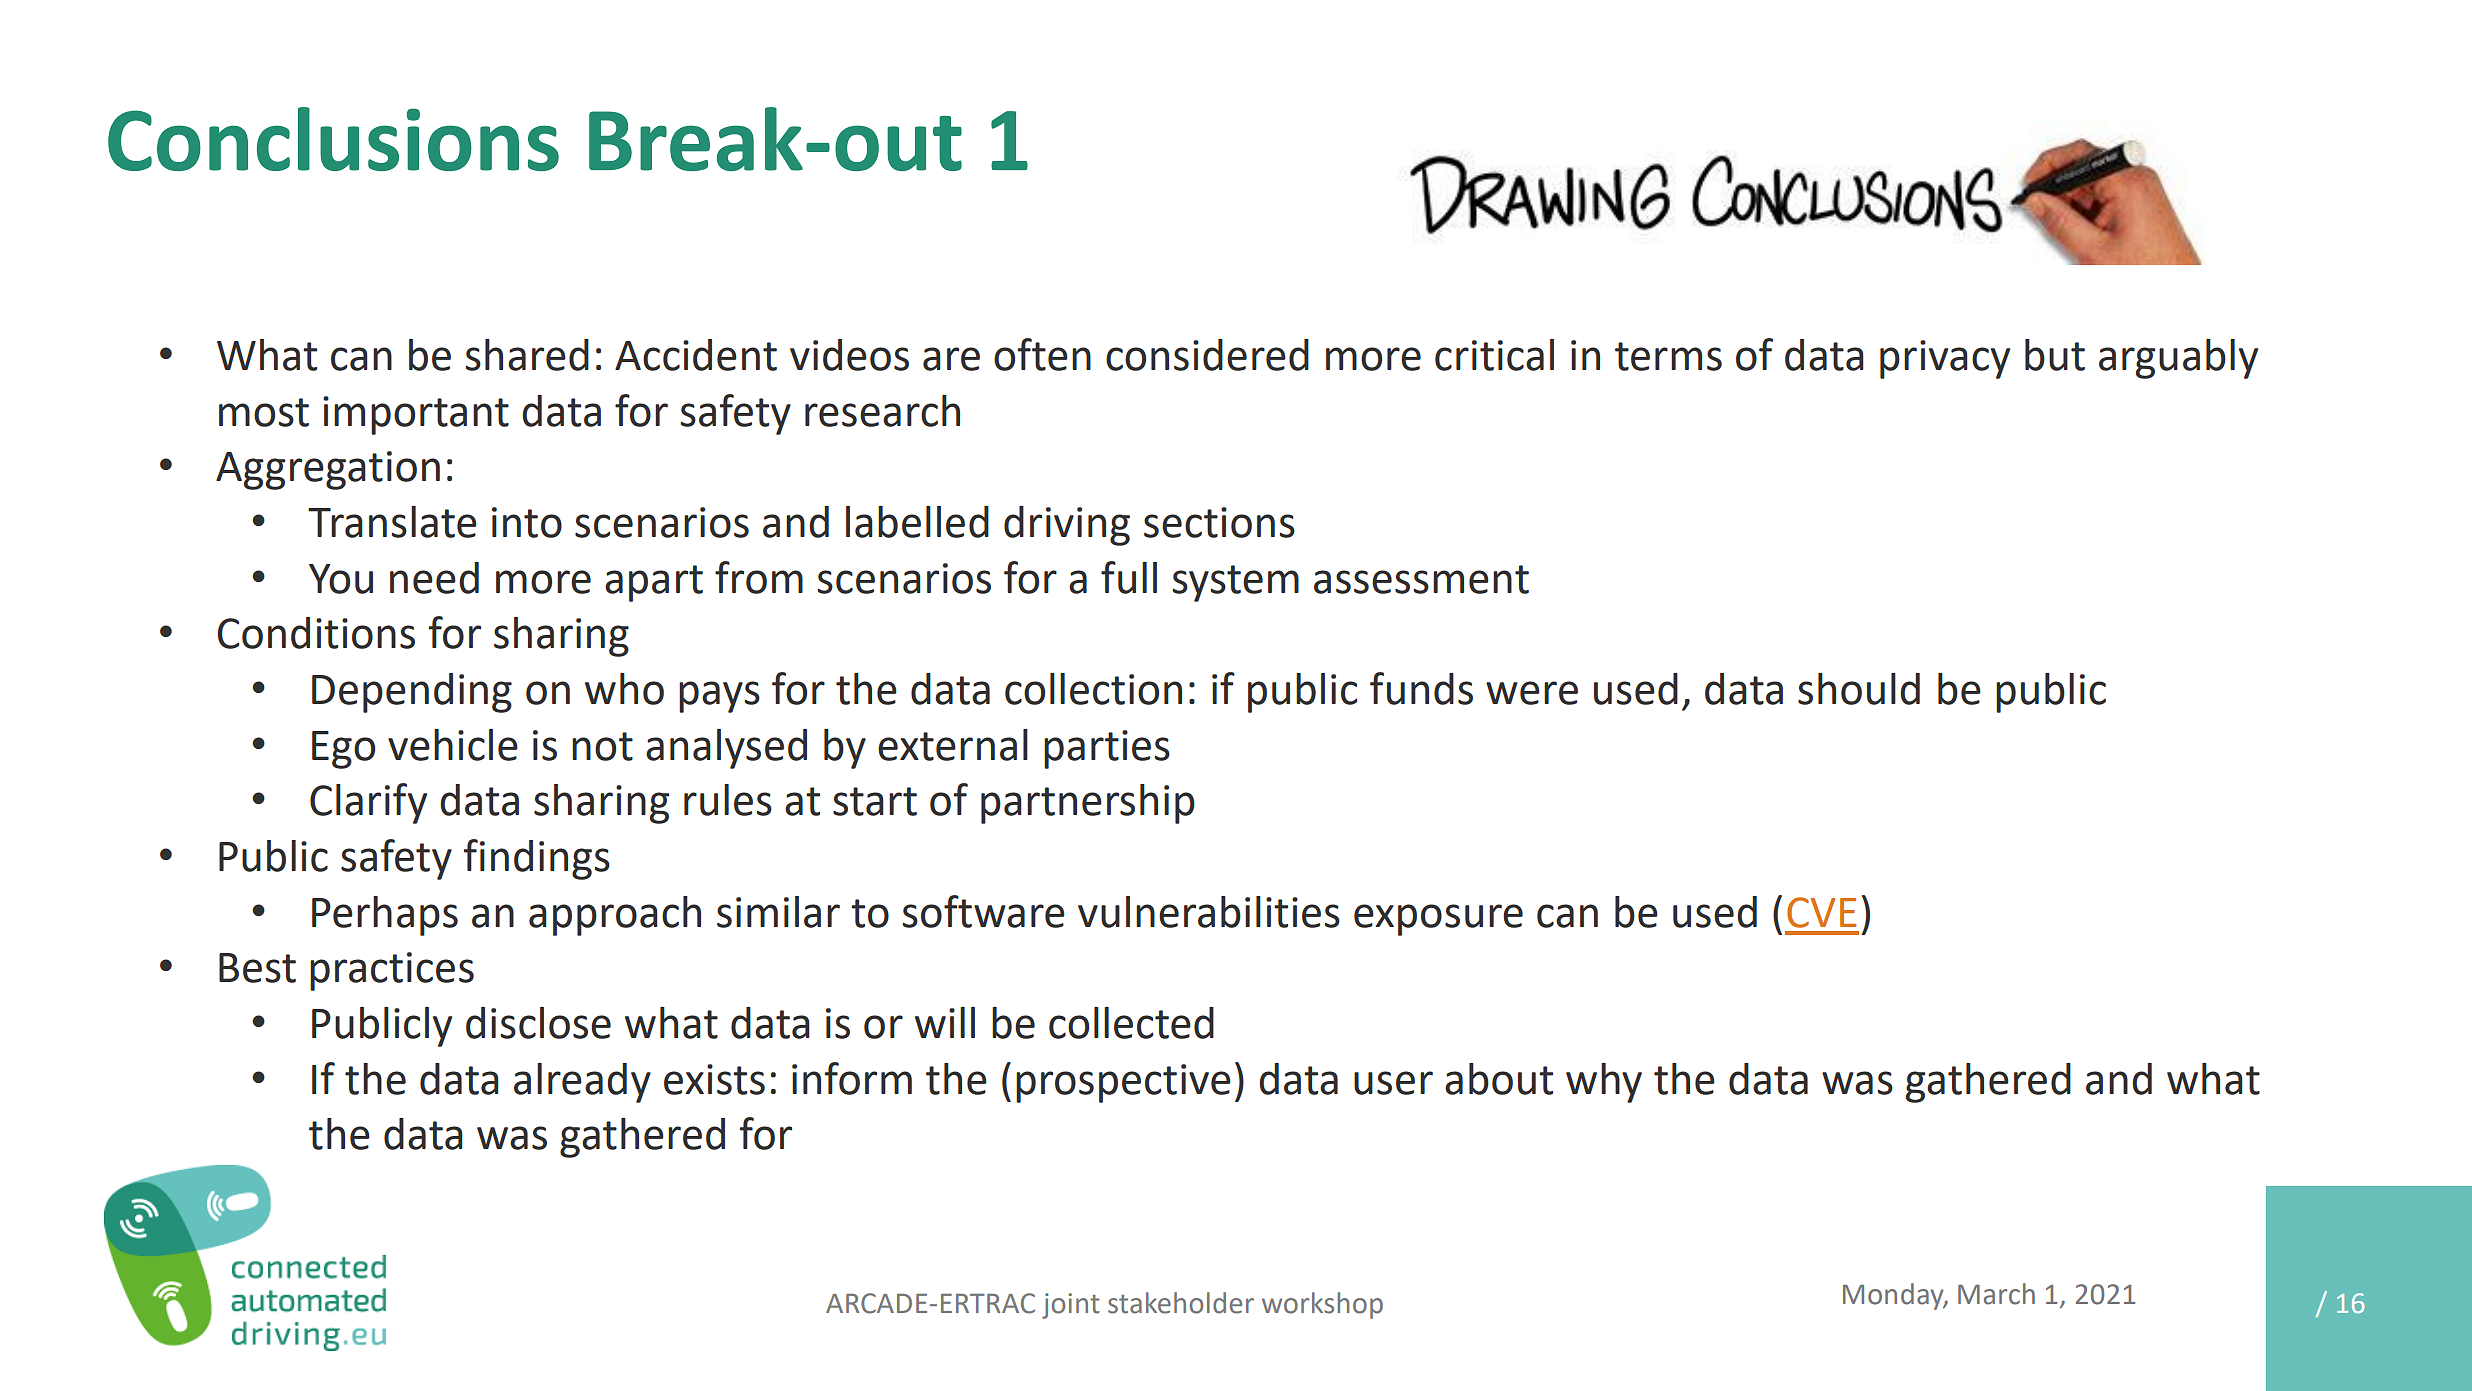 The width and height of the screenshot is (2472, 1391). Describe the element at coordinates (1131, 1023) in the screenshot. I see `collected` at that location.
